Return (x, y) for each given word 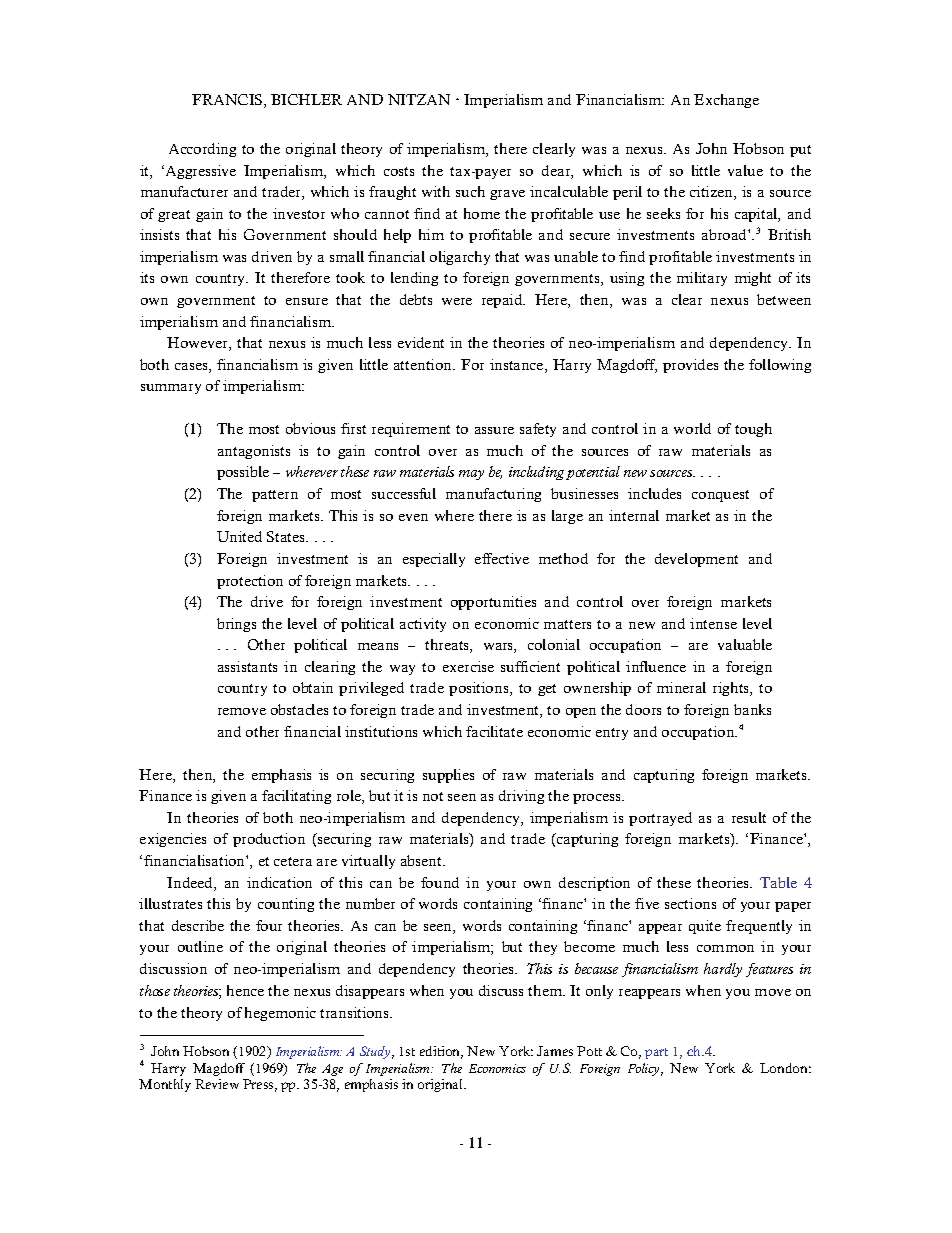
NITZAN (419, 99)
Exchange (726, 101)
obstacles (299, 709)
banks (752, 709)
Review (217, 1084)
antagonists (254, 452)
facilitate (494, 731)
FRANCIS (228, 101)
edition (441, 1052)
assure (494, 430)
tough (753, 430)
